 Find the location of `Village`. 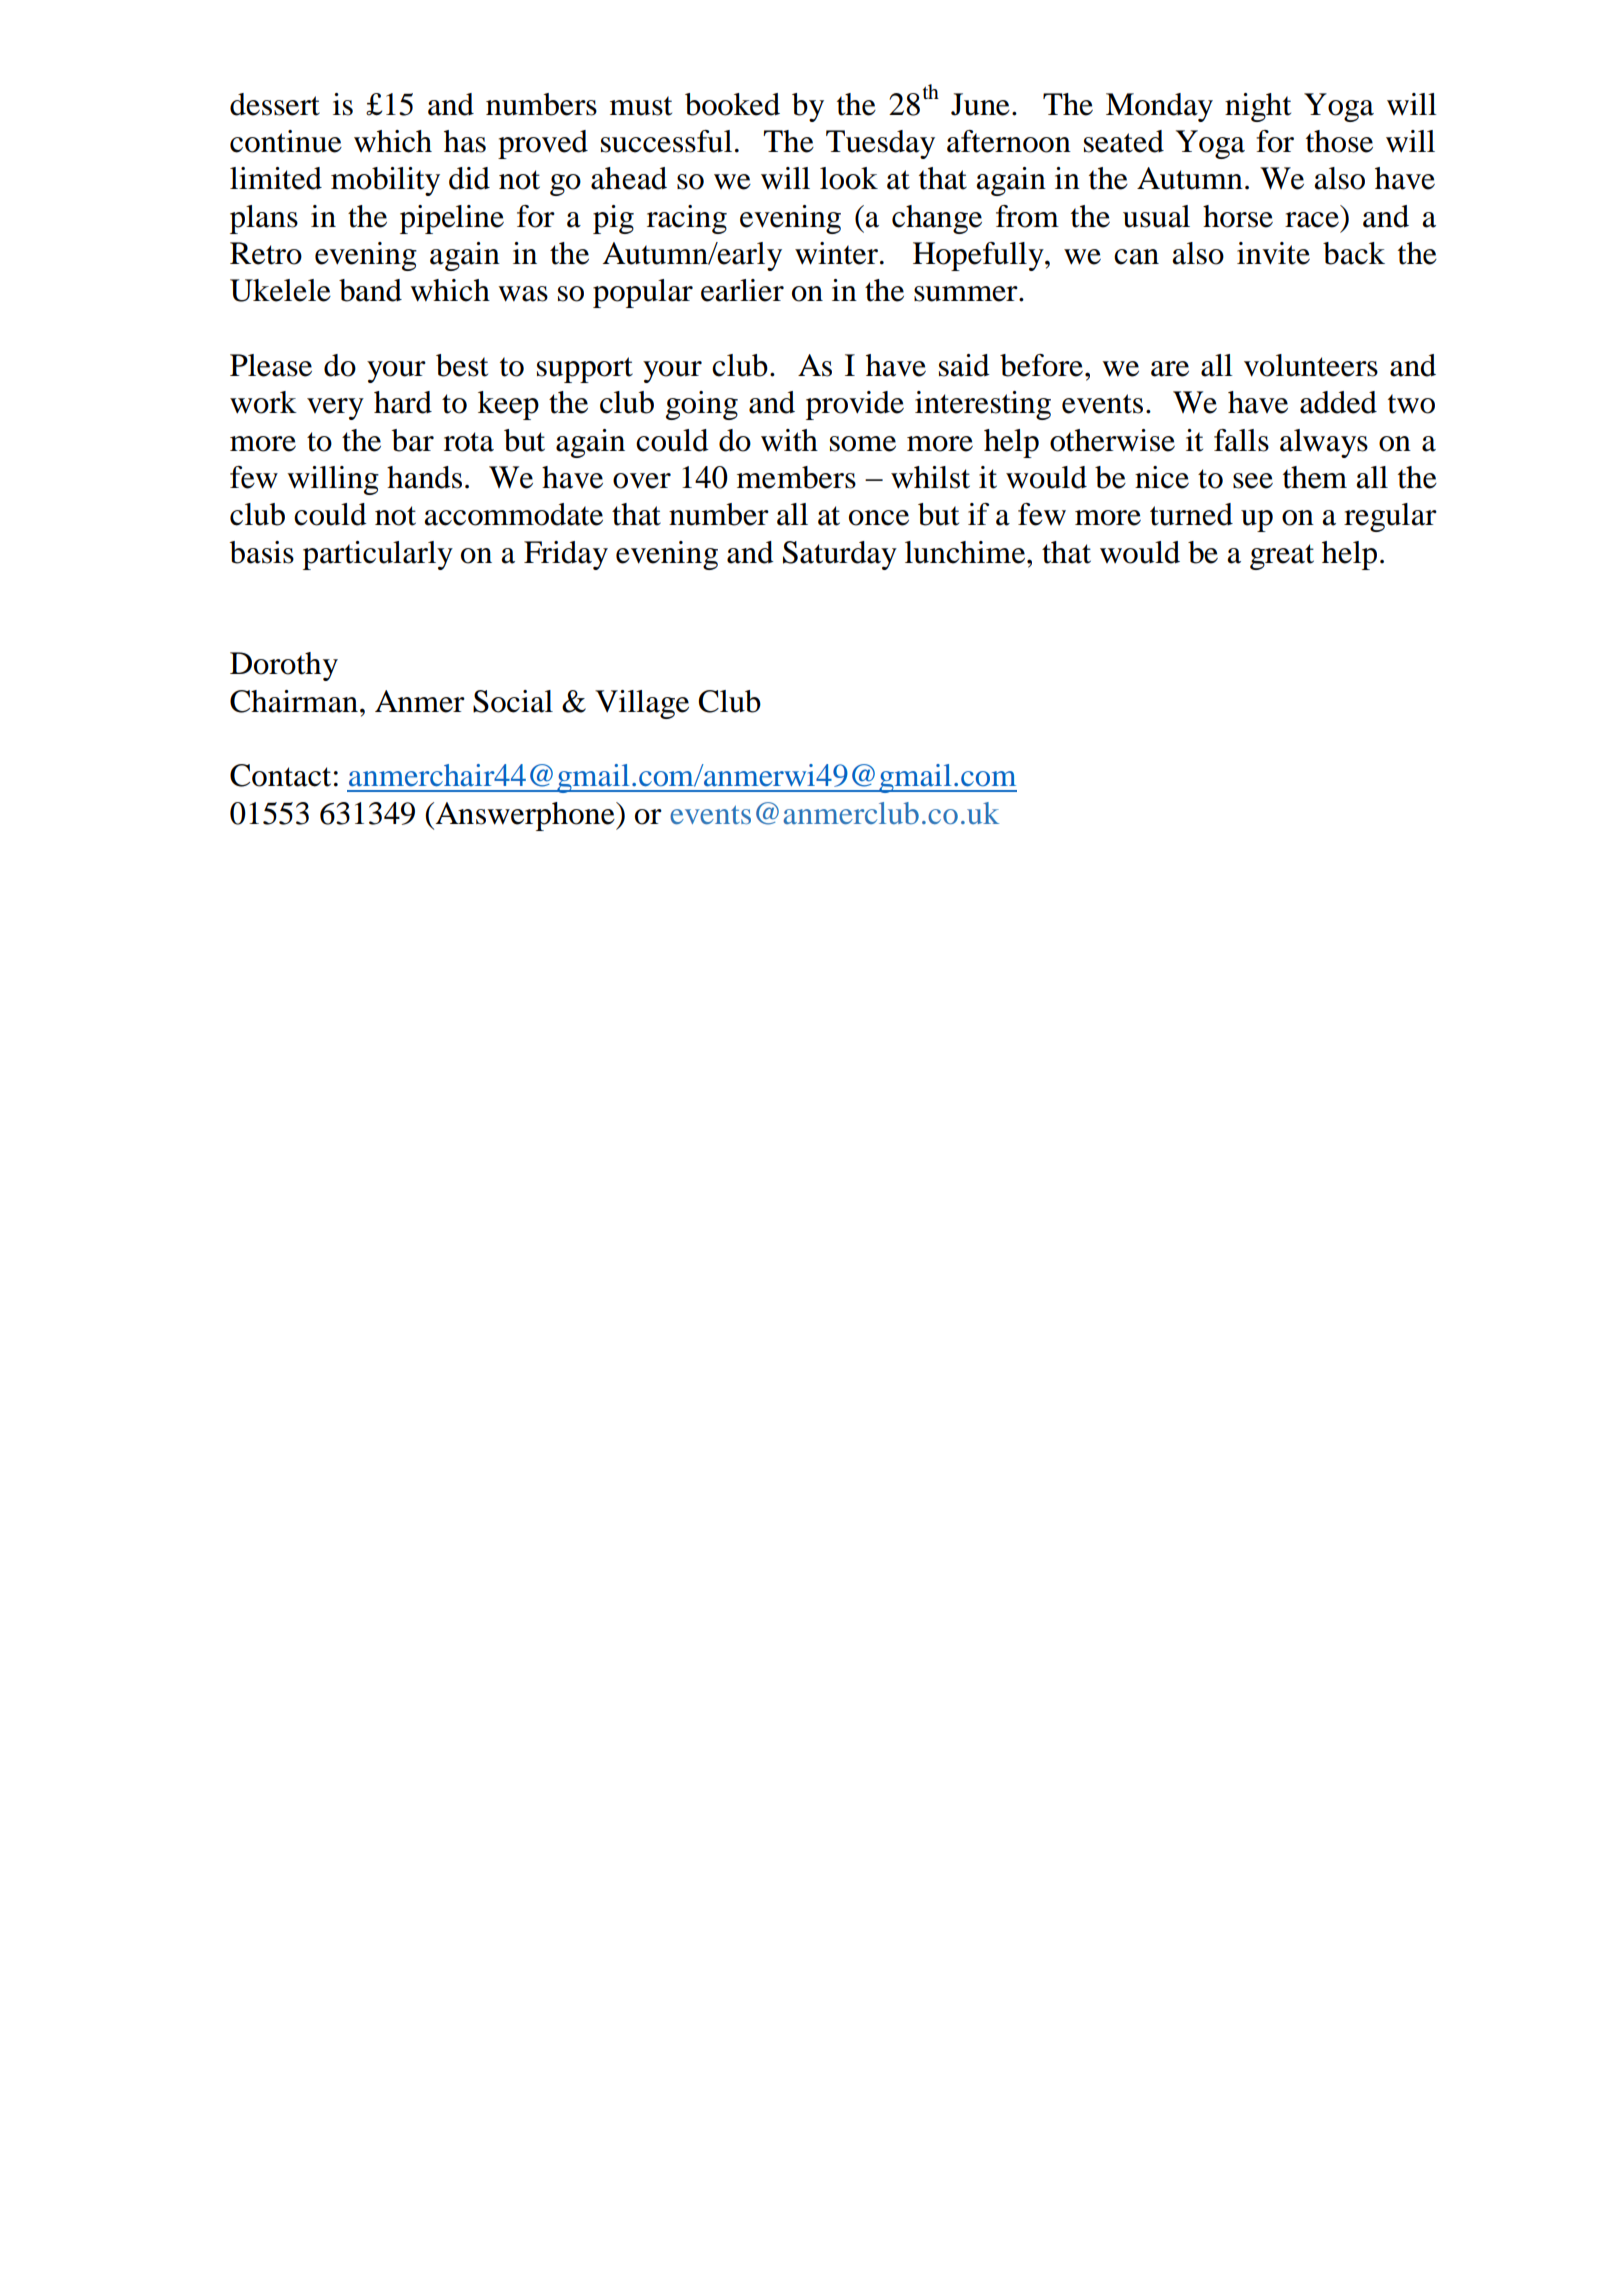

Village is located at coordinates (642, 704).
